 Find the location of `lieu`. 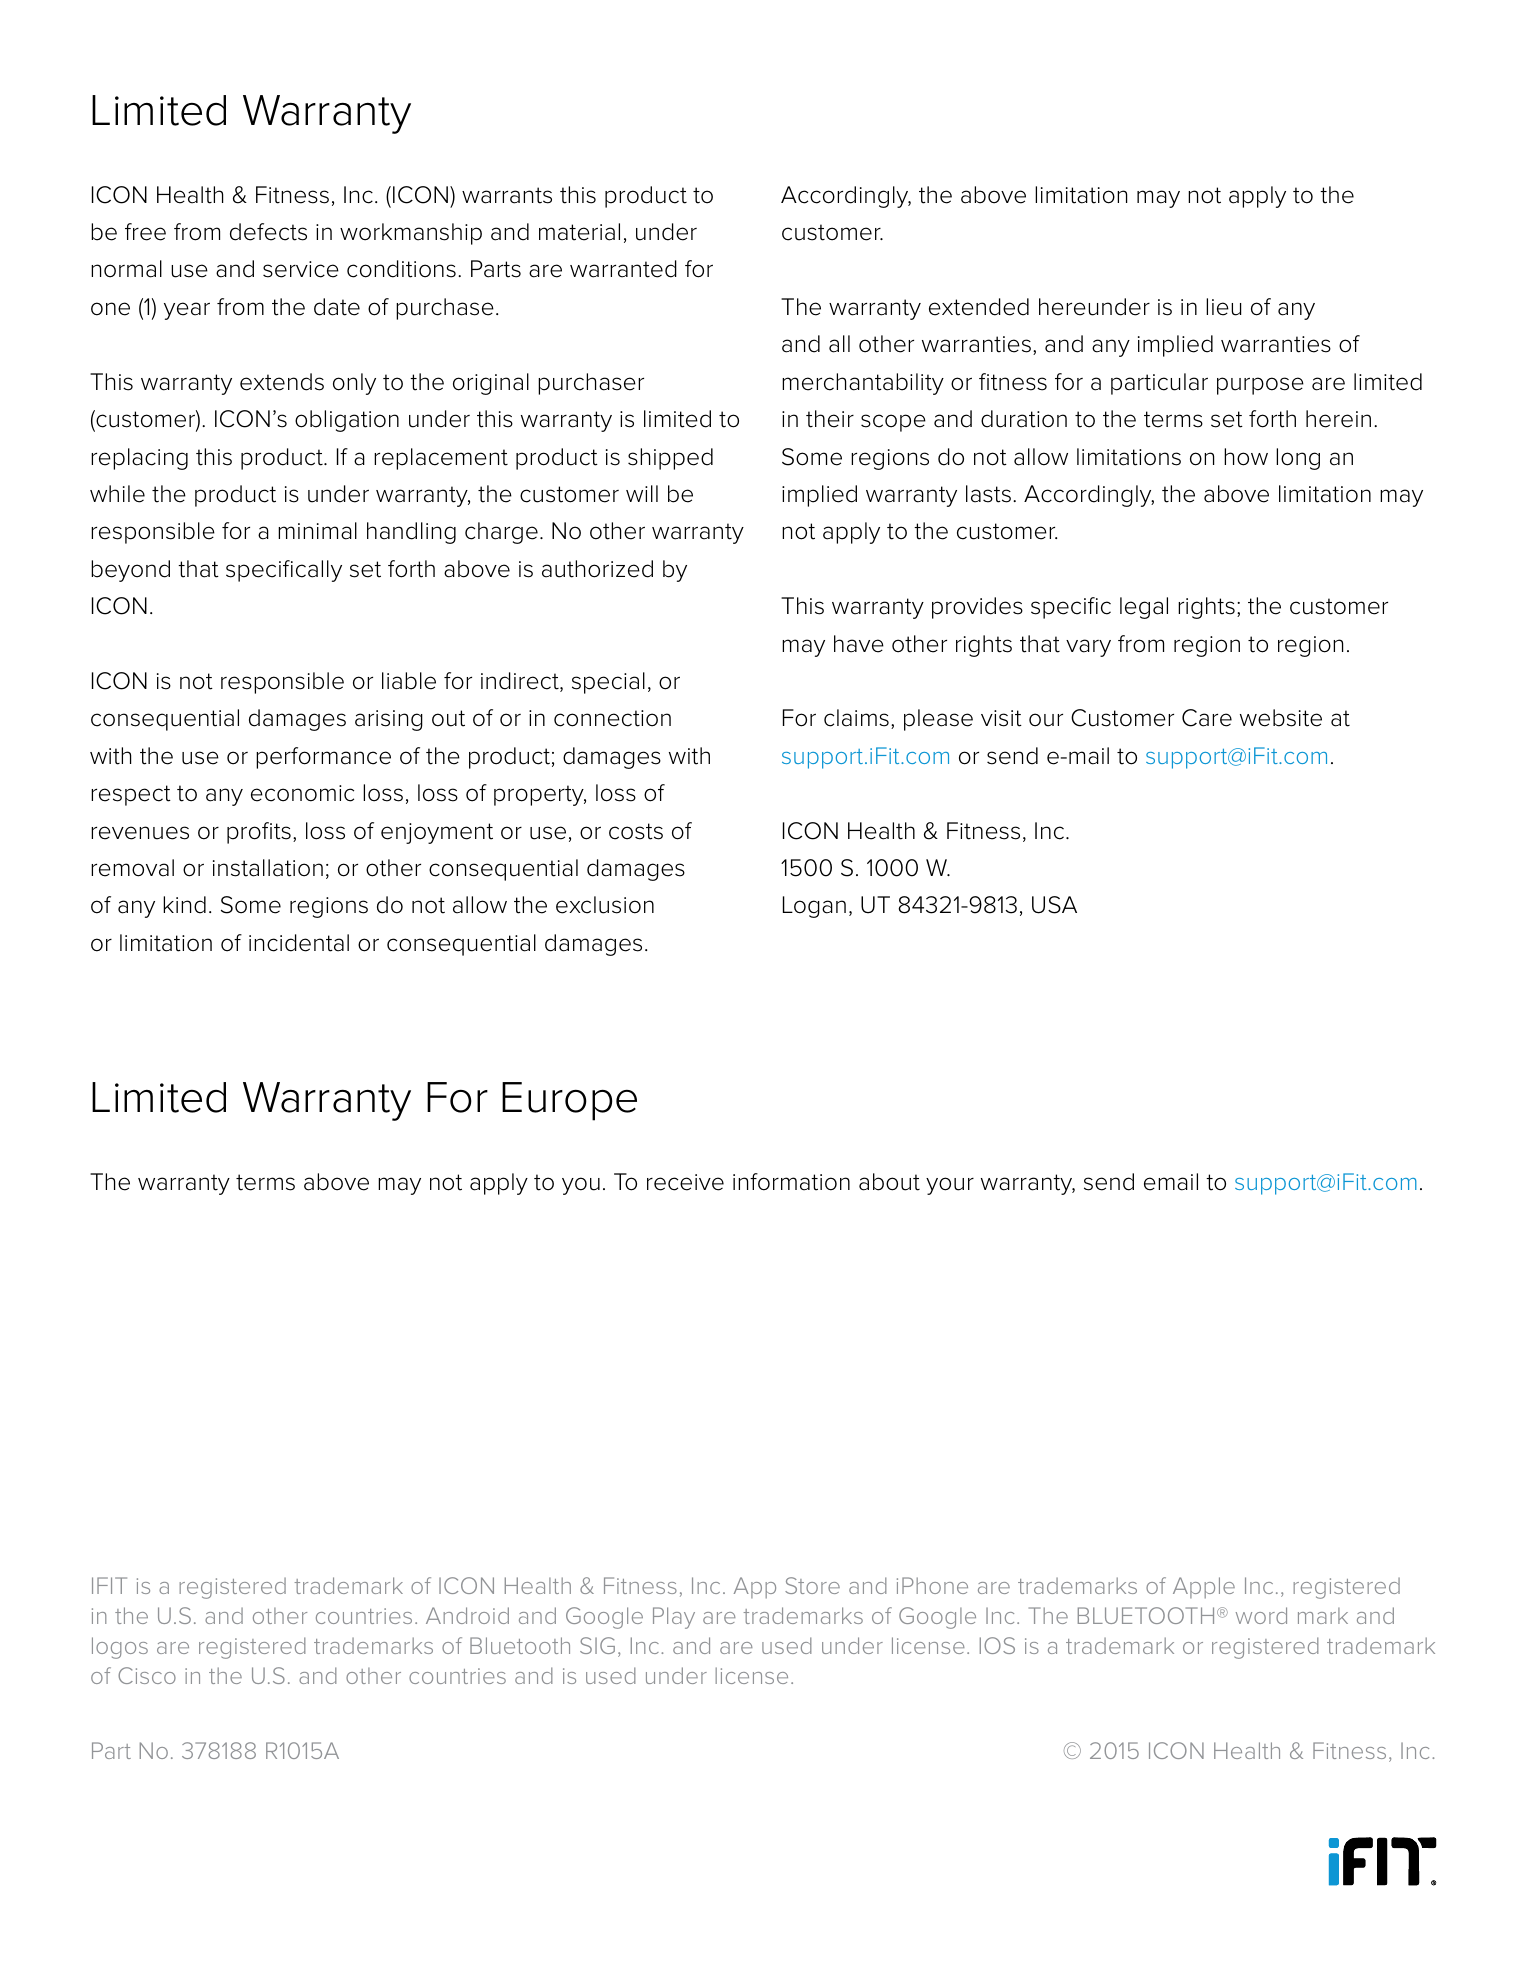

lieu is located at coordinates (1223, 307).
